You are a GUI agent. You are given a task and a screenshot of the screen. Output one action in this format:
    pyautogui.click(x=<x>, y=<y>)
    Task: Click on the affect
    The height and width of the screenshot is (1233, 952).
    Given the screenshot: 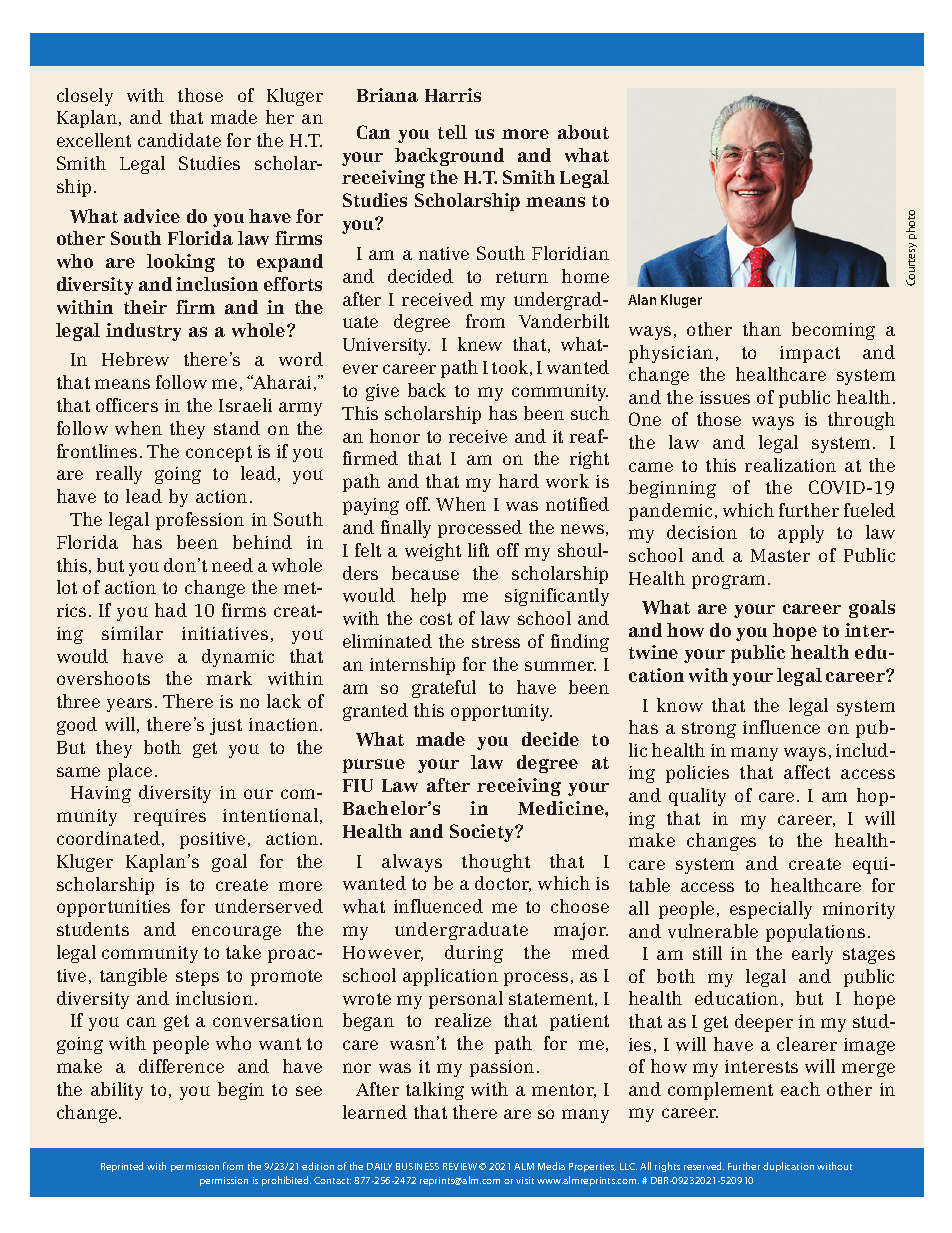 What is the action you would take?
    pyautogui.click(x=807, y=772)
